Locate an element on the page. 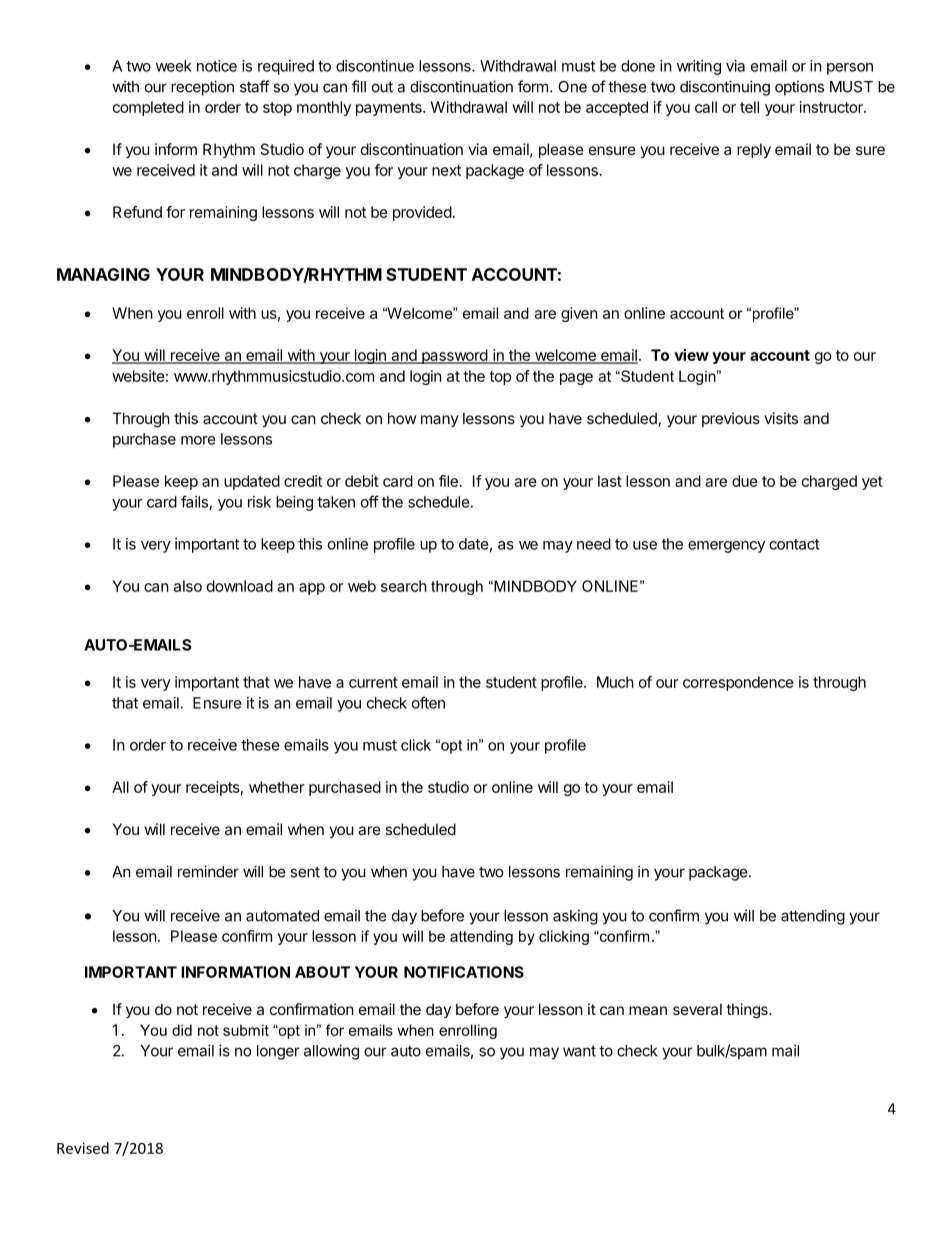  reminder is located at coordinates (208, 871).
